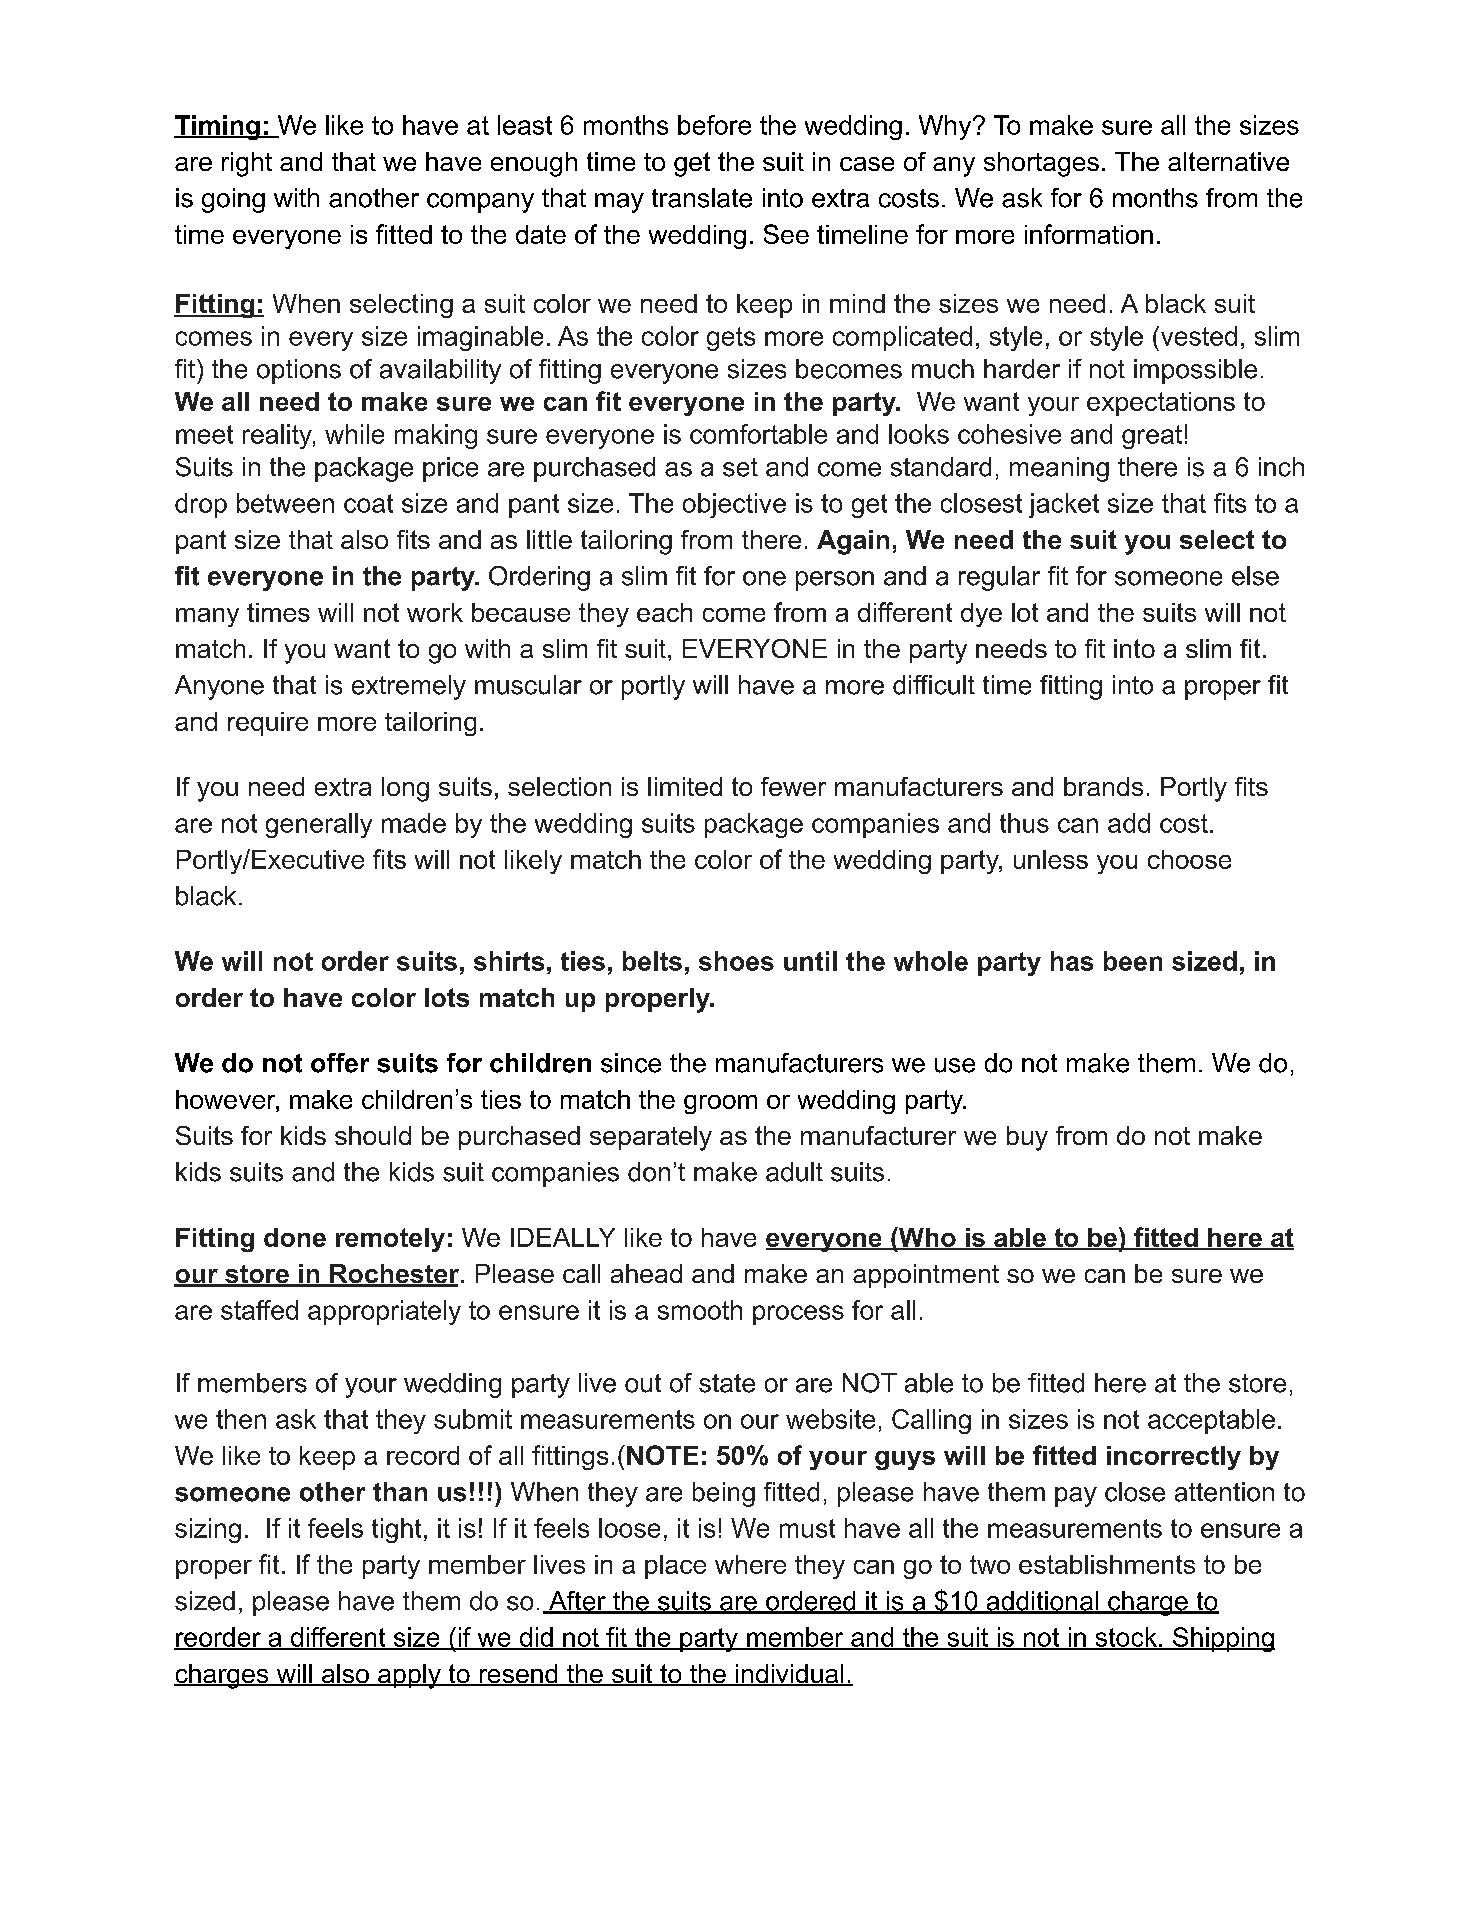  I want to click on alternative, so click(1228, 161).
